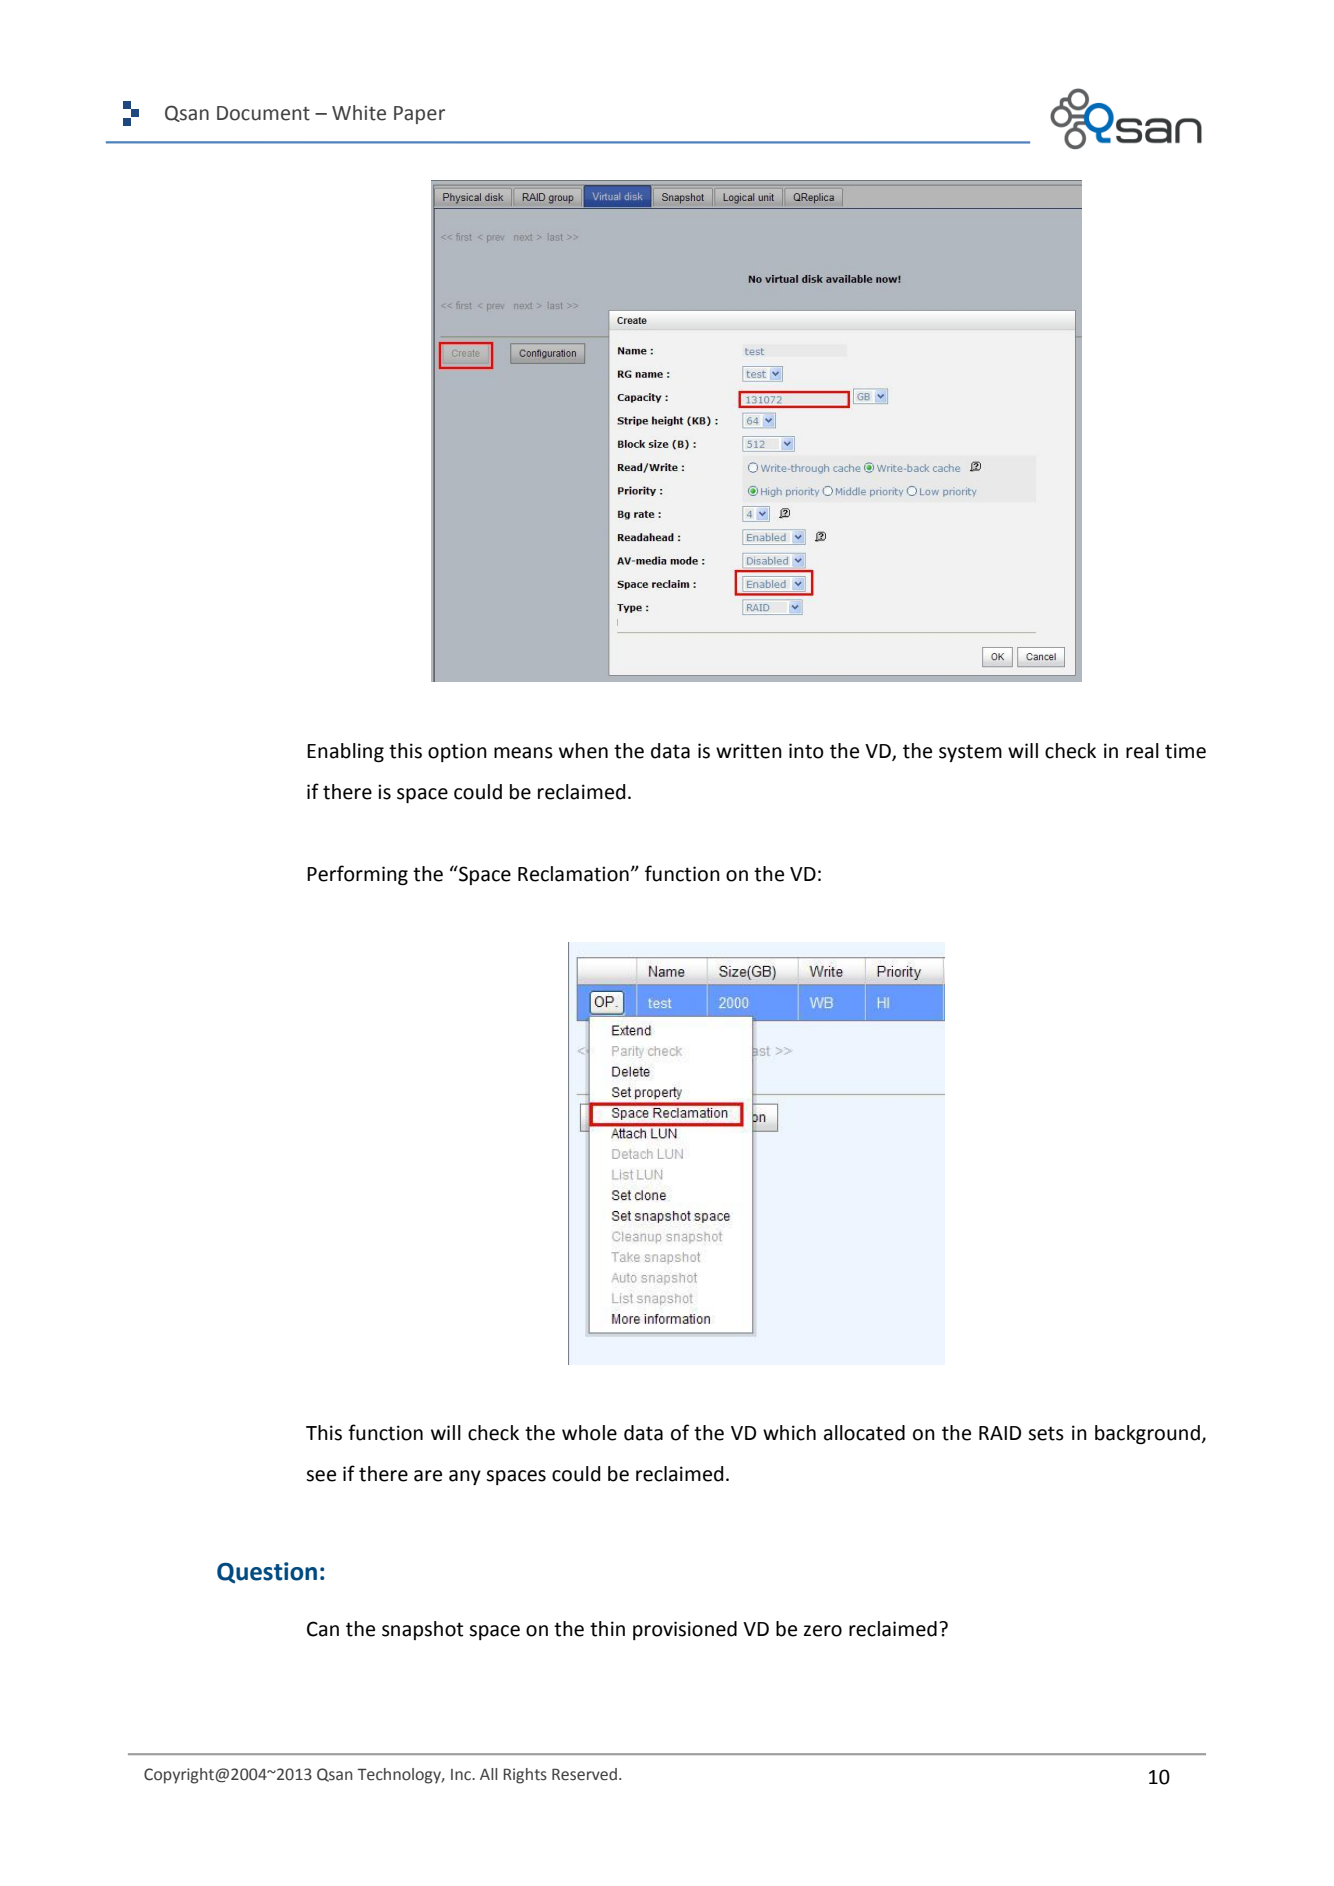 This image has width=1334, height=1886. What do you see at coordinates (1142, 751) in the image?
I see `real` at bounding box center [1142, 751].
